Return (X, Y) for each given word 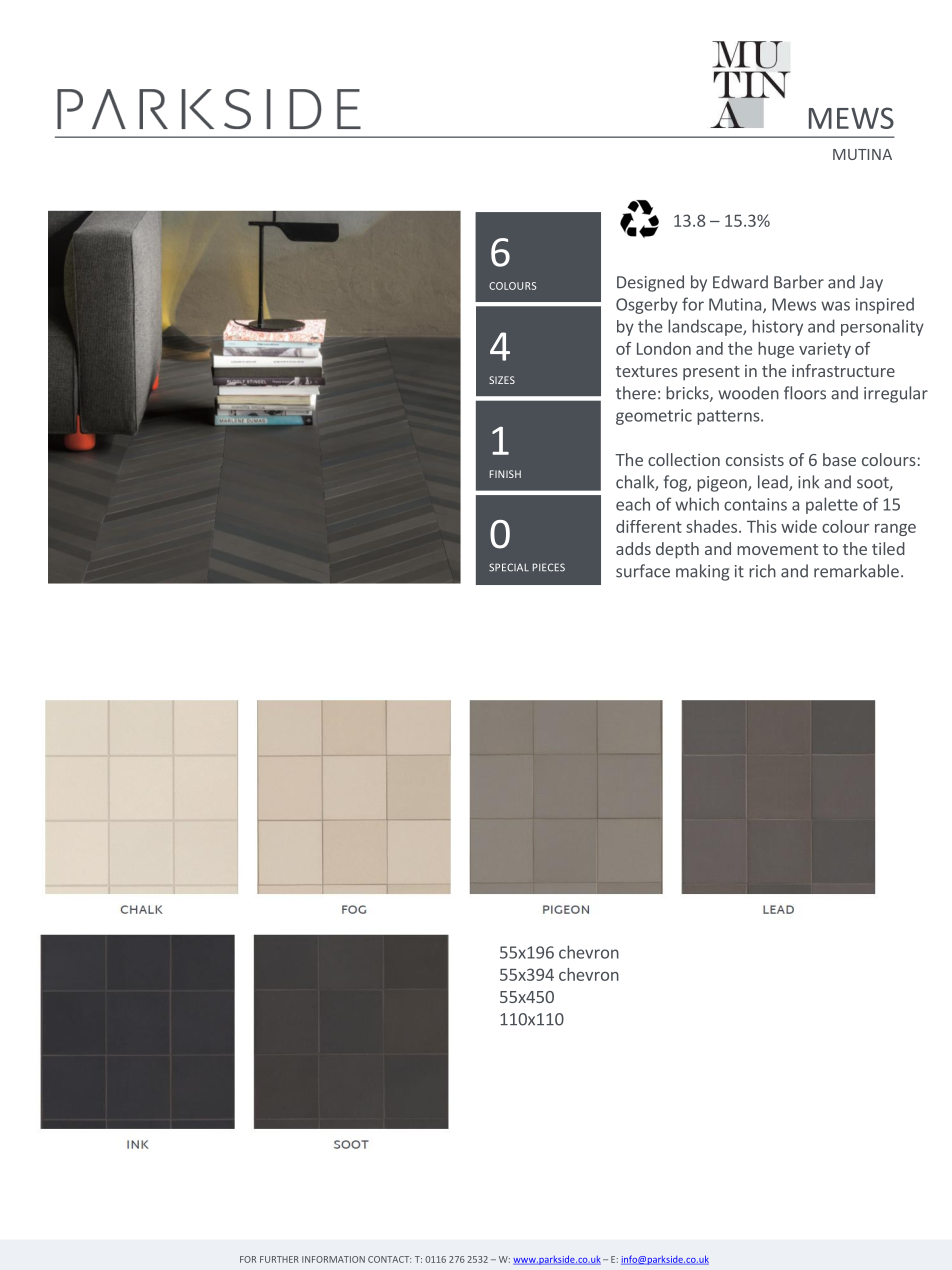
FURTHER (279, 1259)
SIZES (502, 380)
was (835, 306)
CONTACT (389, 1259)
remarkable (856, 571)
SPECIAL (509, 567)
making (702, 572)
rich (762, 571)
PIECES (549, 567)
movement (777, 549)
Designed (650, 283)
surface (643, 571)
